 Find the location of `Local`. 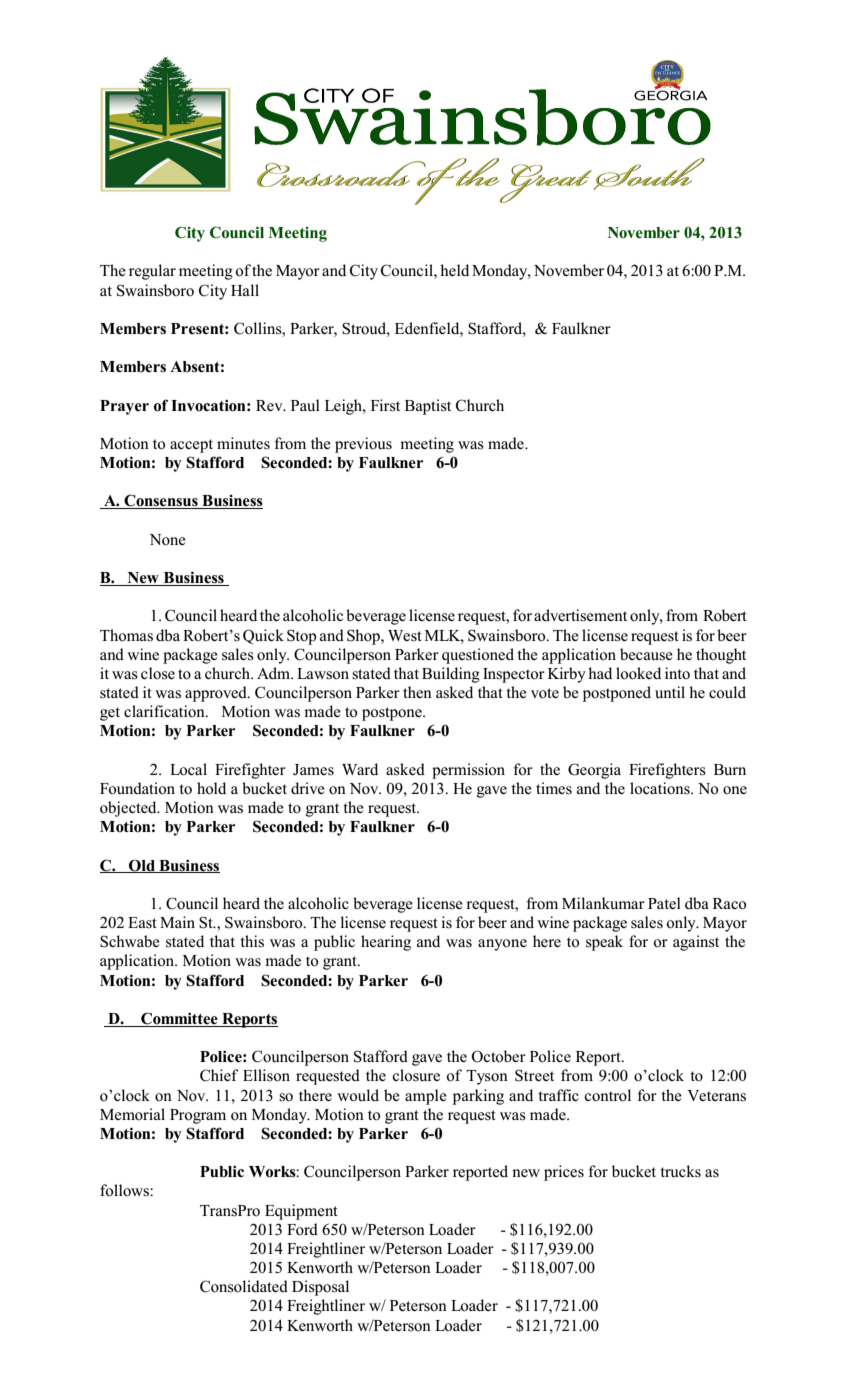

Local is located at coordinates (188, 769).
